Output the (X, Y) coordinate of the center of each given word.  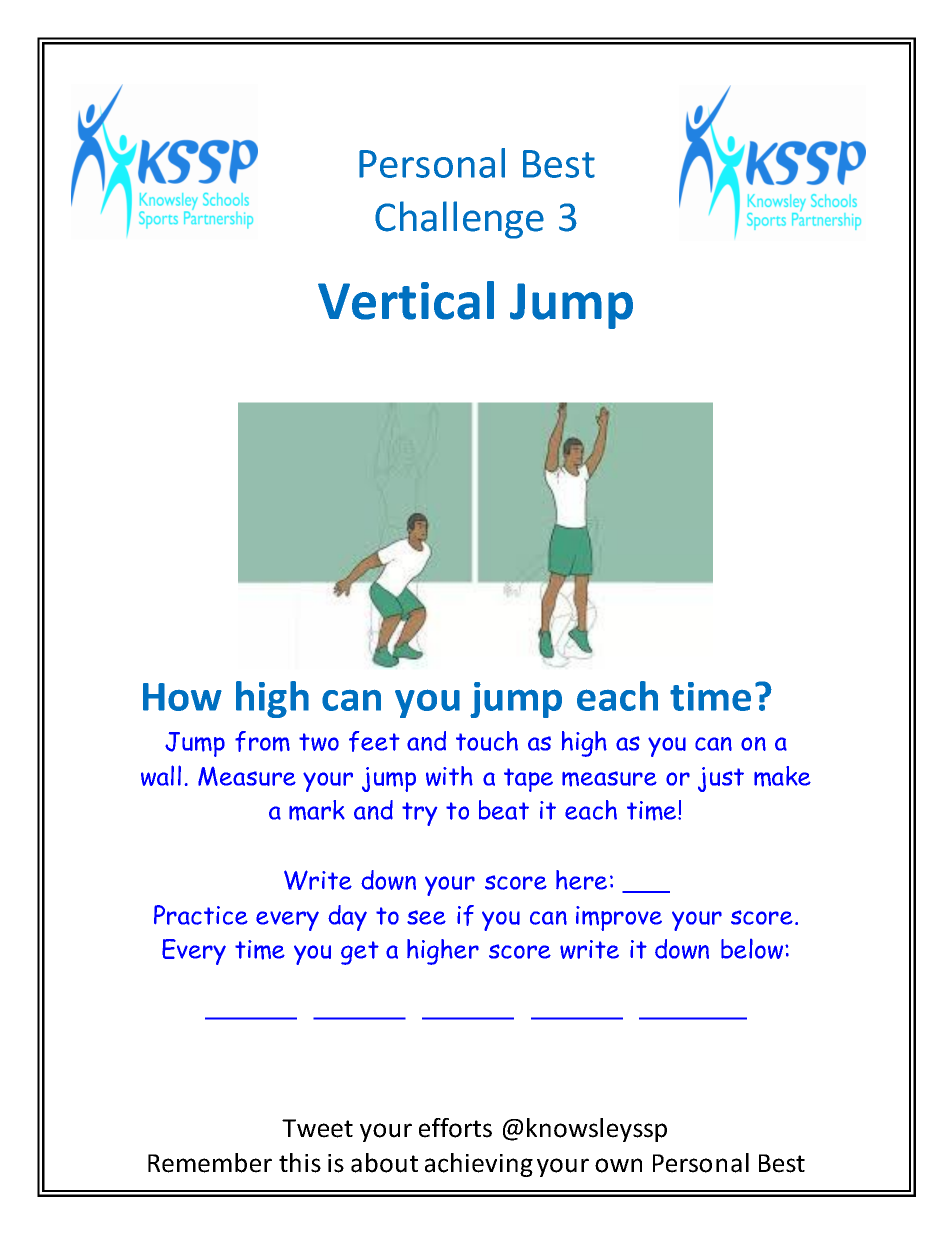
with (449, 776)
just (721, 779)
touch (487, 741)
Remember (210, 1163)
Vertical (406, 300)
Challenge (459, 220)
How (182, 697)
